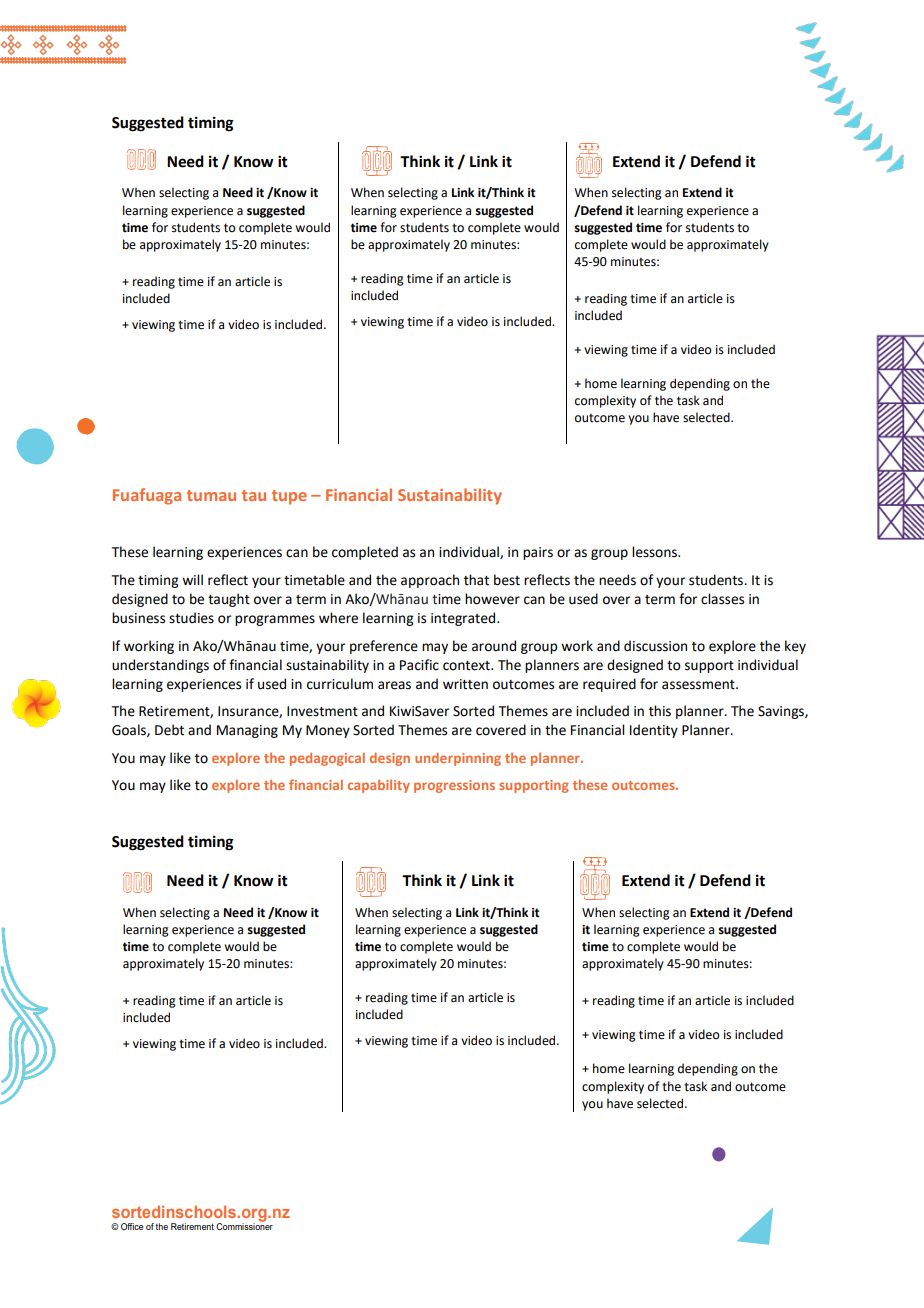  Describe the element at coordinates (454, 786) in the document. I see `progressions` at that location.
